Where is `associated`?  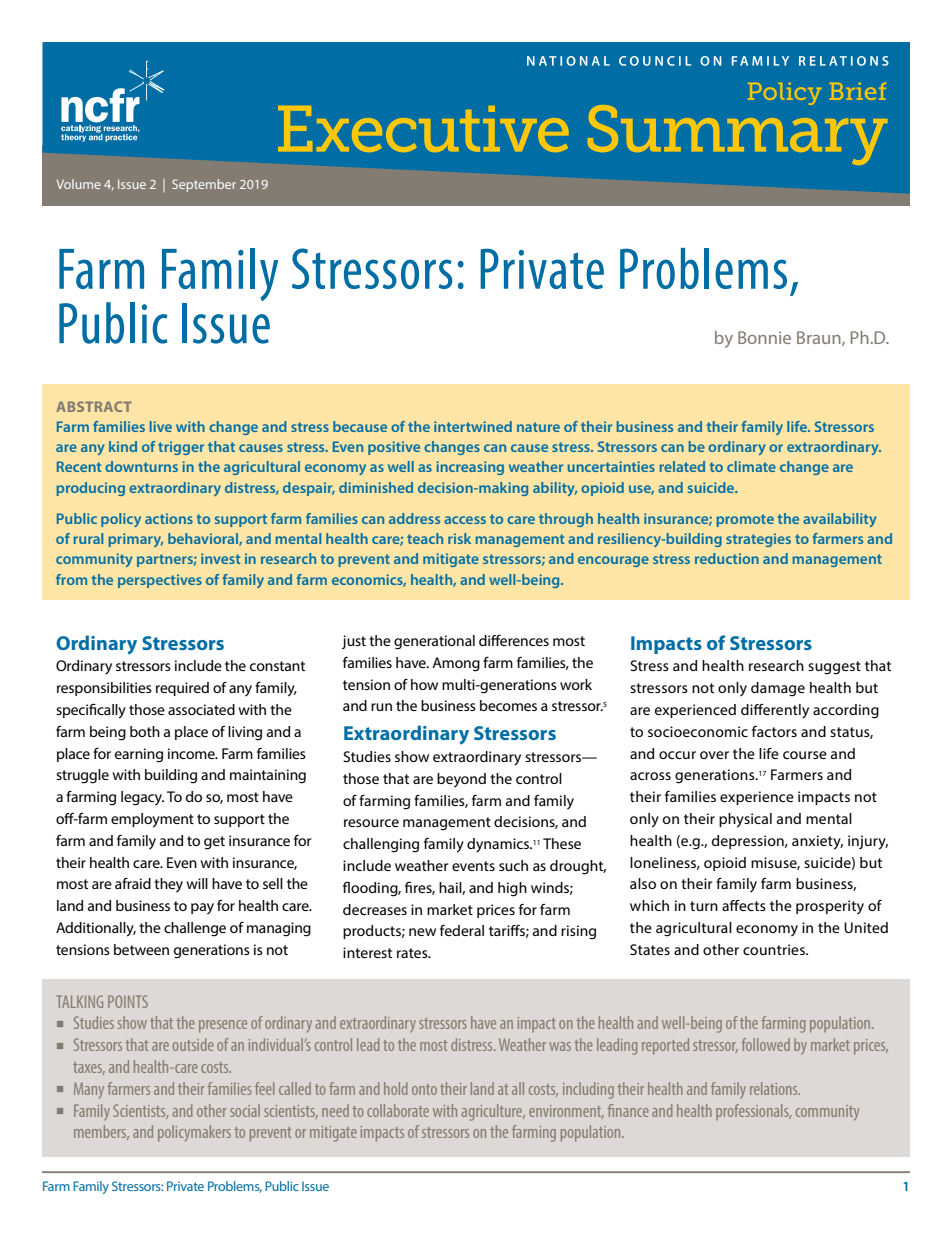 associated is located at coordinates (201, 709).
